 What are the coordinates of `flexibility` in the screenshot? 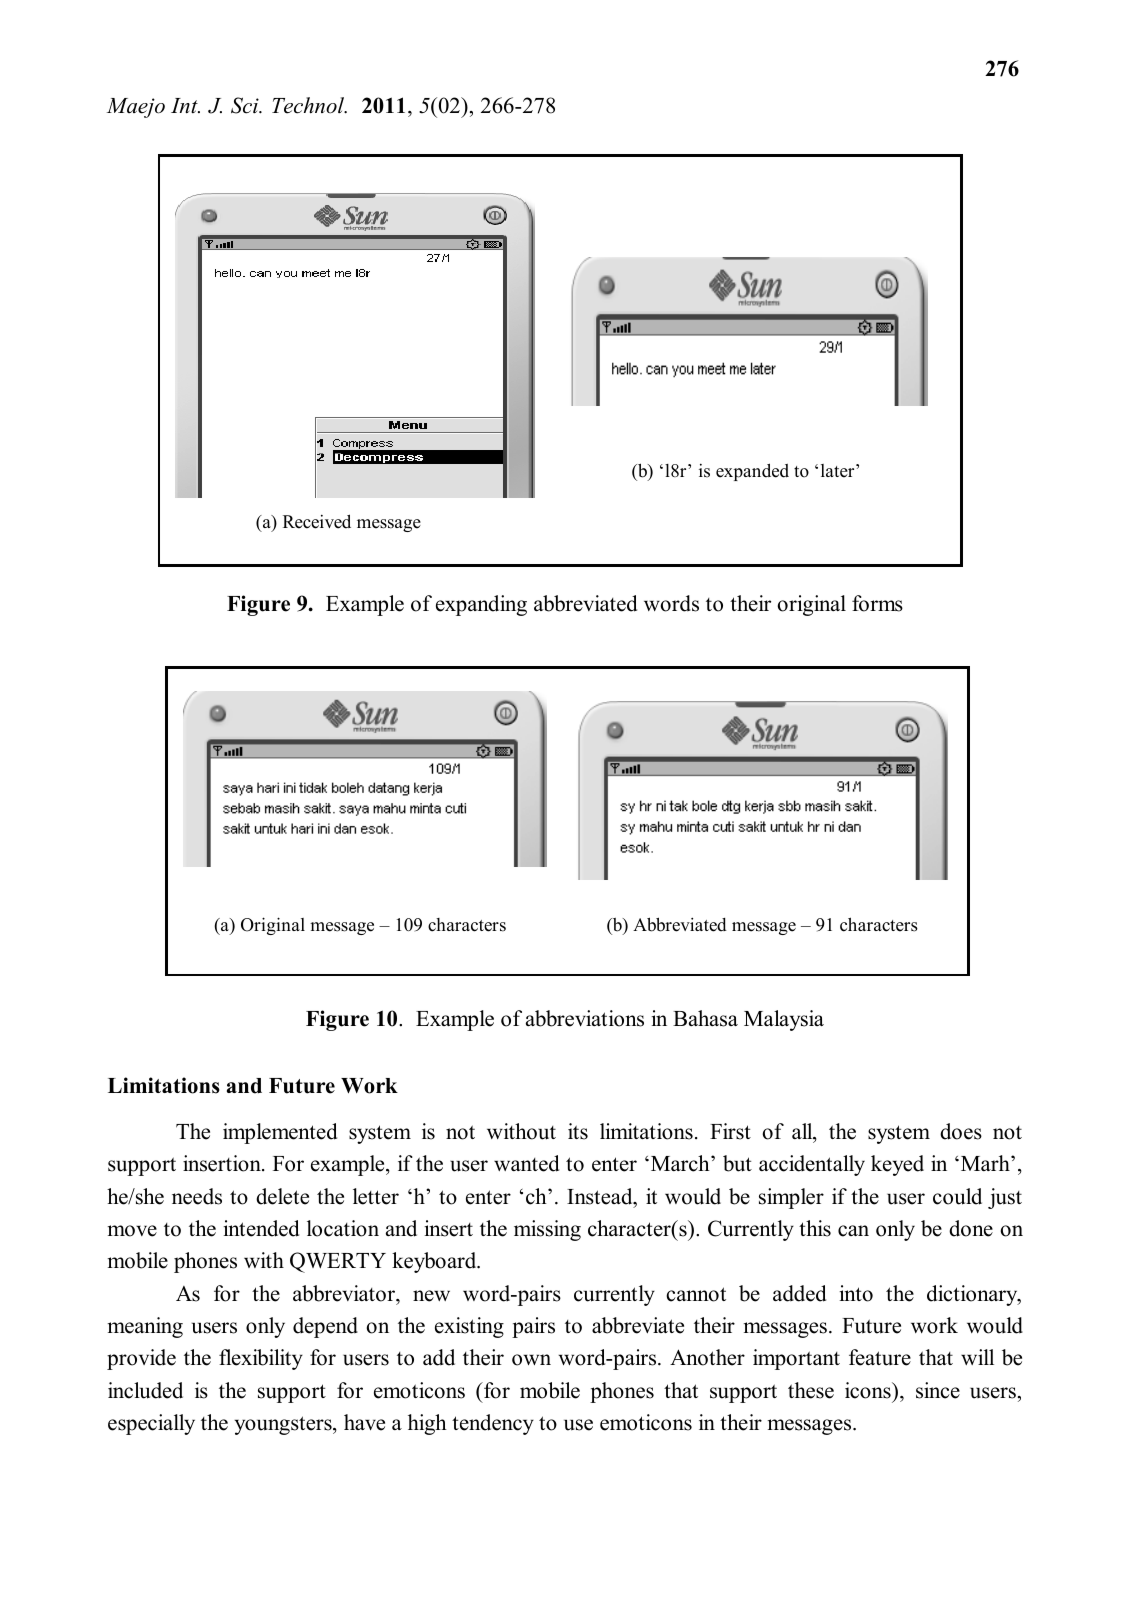 It's located at (261, 1359).
